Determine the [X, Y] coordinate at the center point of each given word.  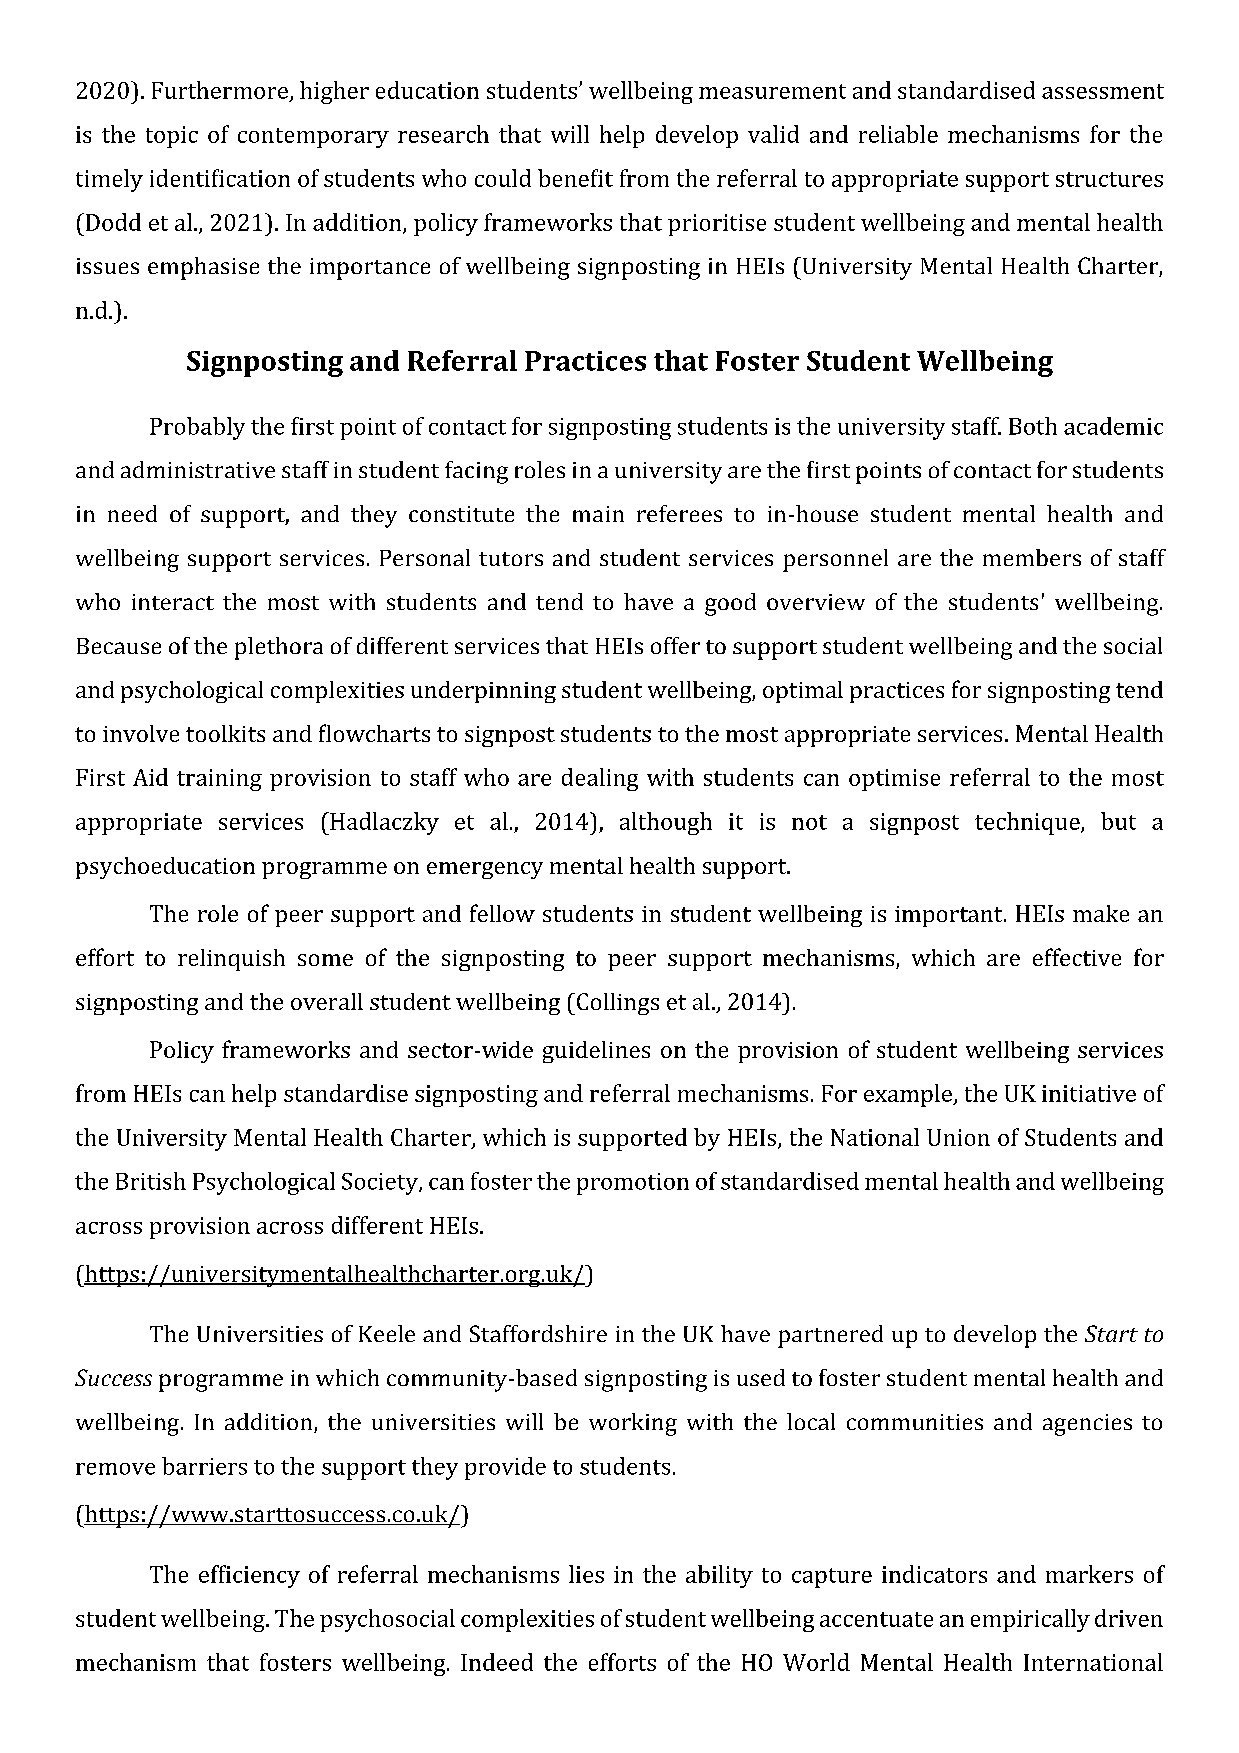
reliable [898, 134]
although [666, 823]
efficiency [249, 1576]
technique [1028, 823]
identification [220, 178]
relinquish [231, 960]
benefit [575, 178]
